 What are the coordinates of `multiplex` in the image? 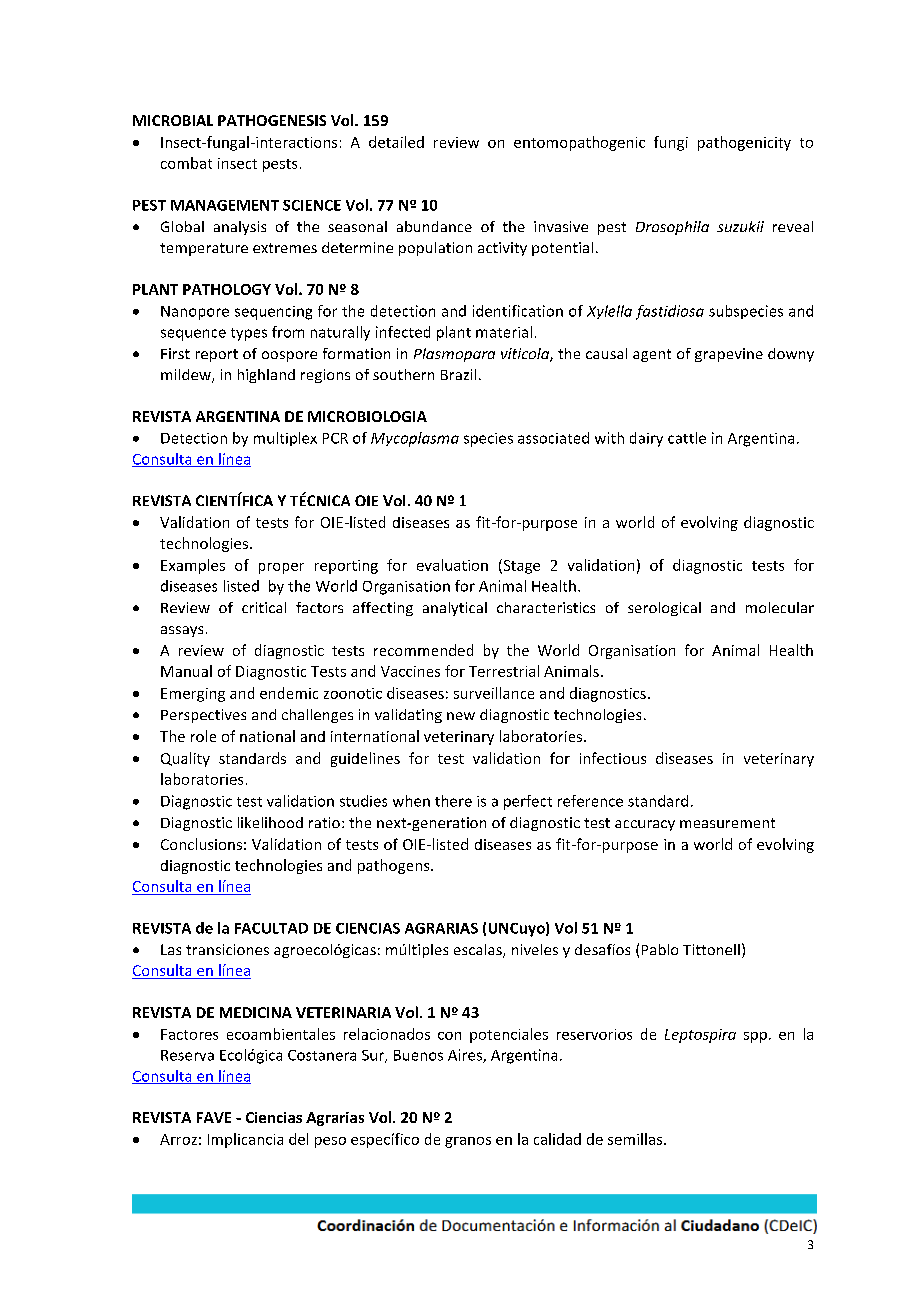 It's located at (285, 439).
